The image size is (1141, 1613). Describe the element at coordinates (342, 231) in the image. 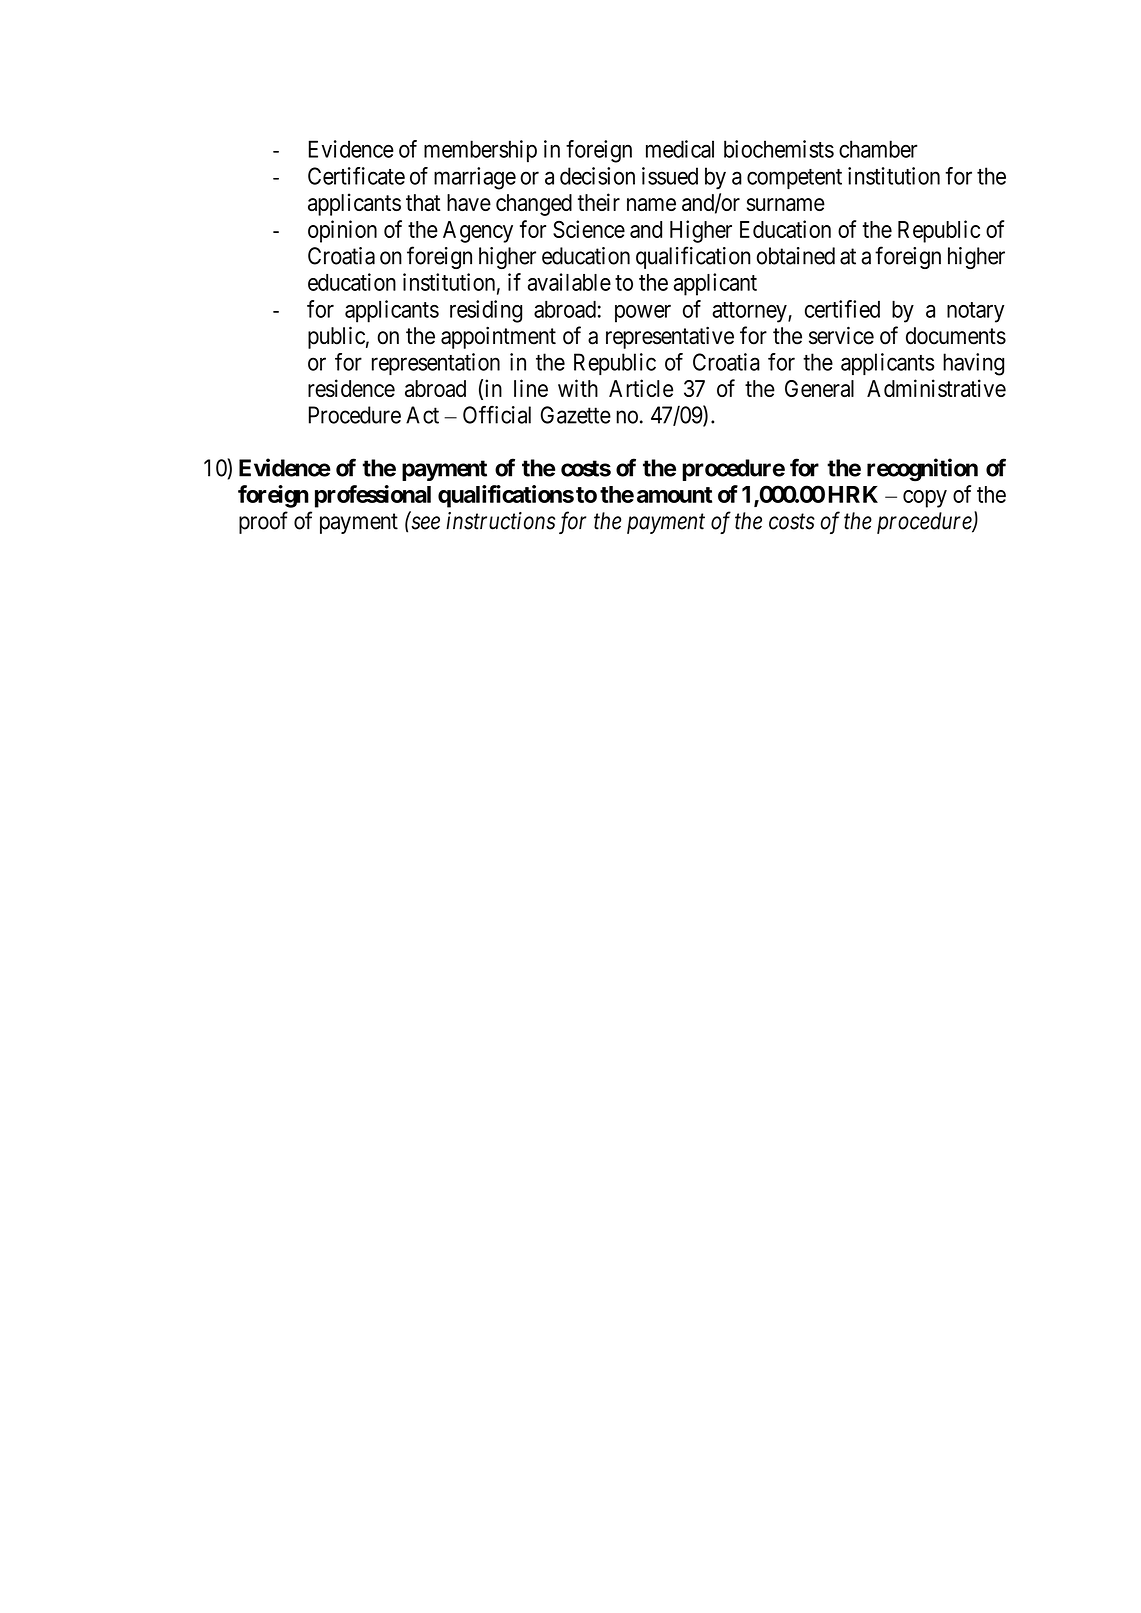

I see `opinion` at that location.
